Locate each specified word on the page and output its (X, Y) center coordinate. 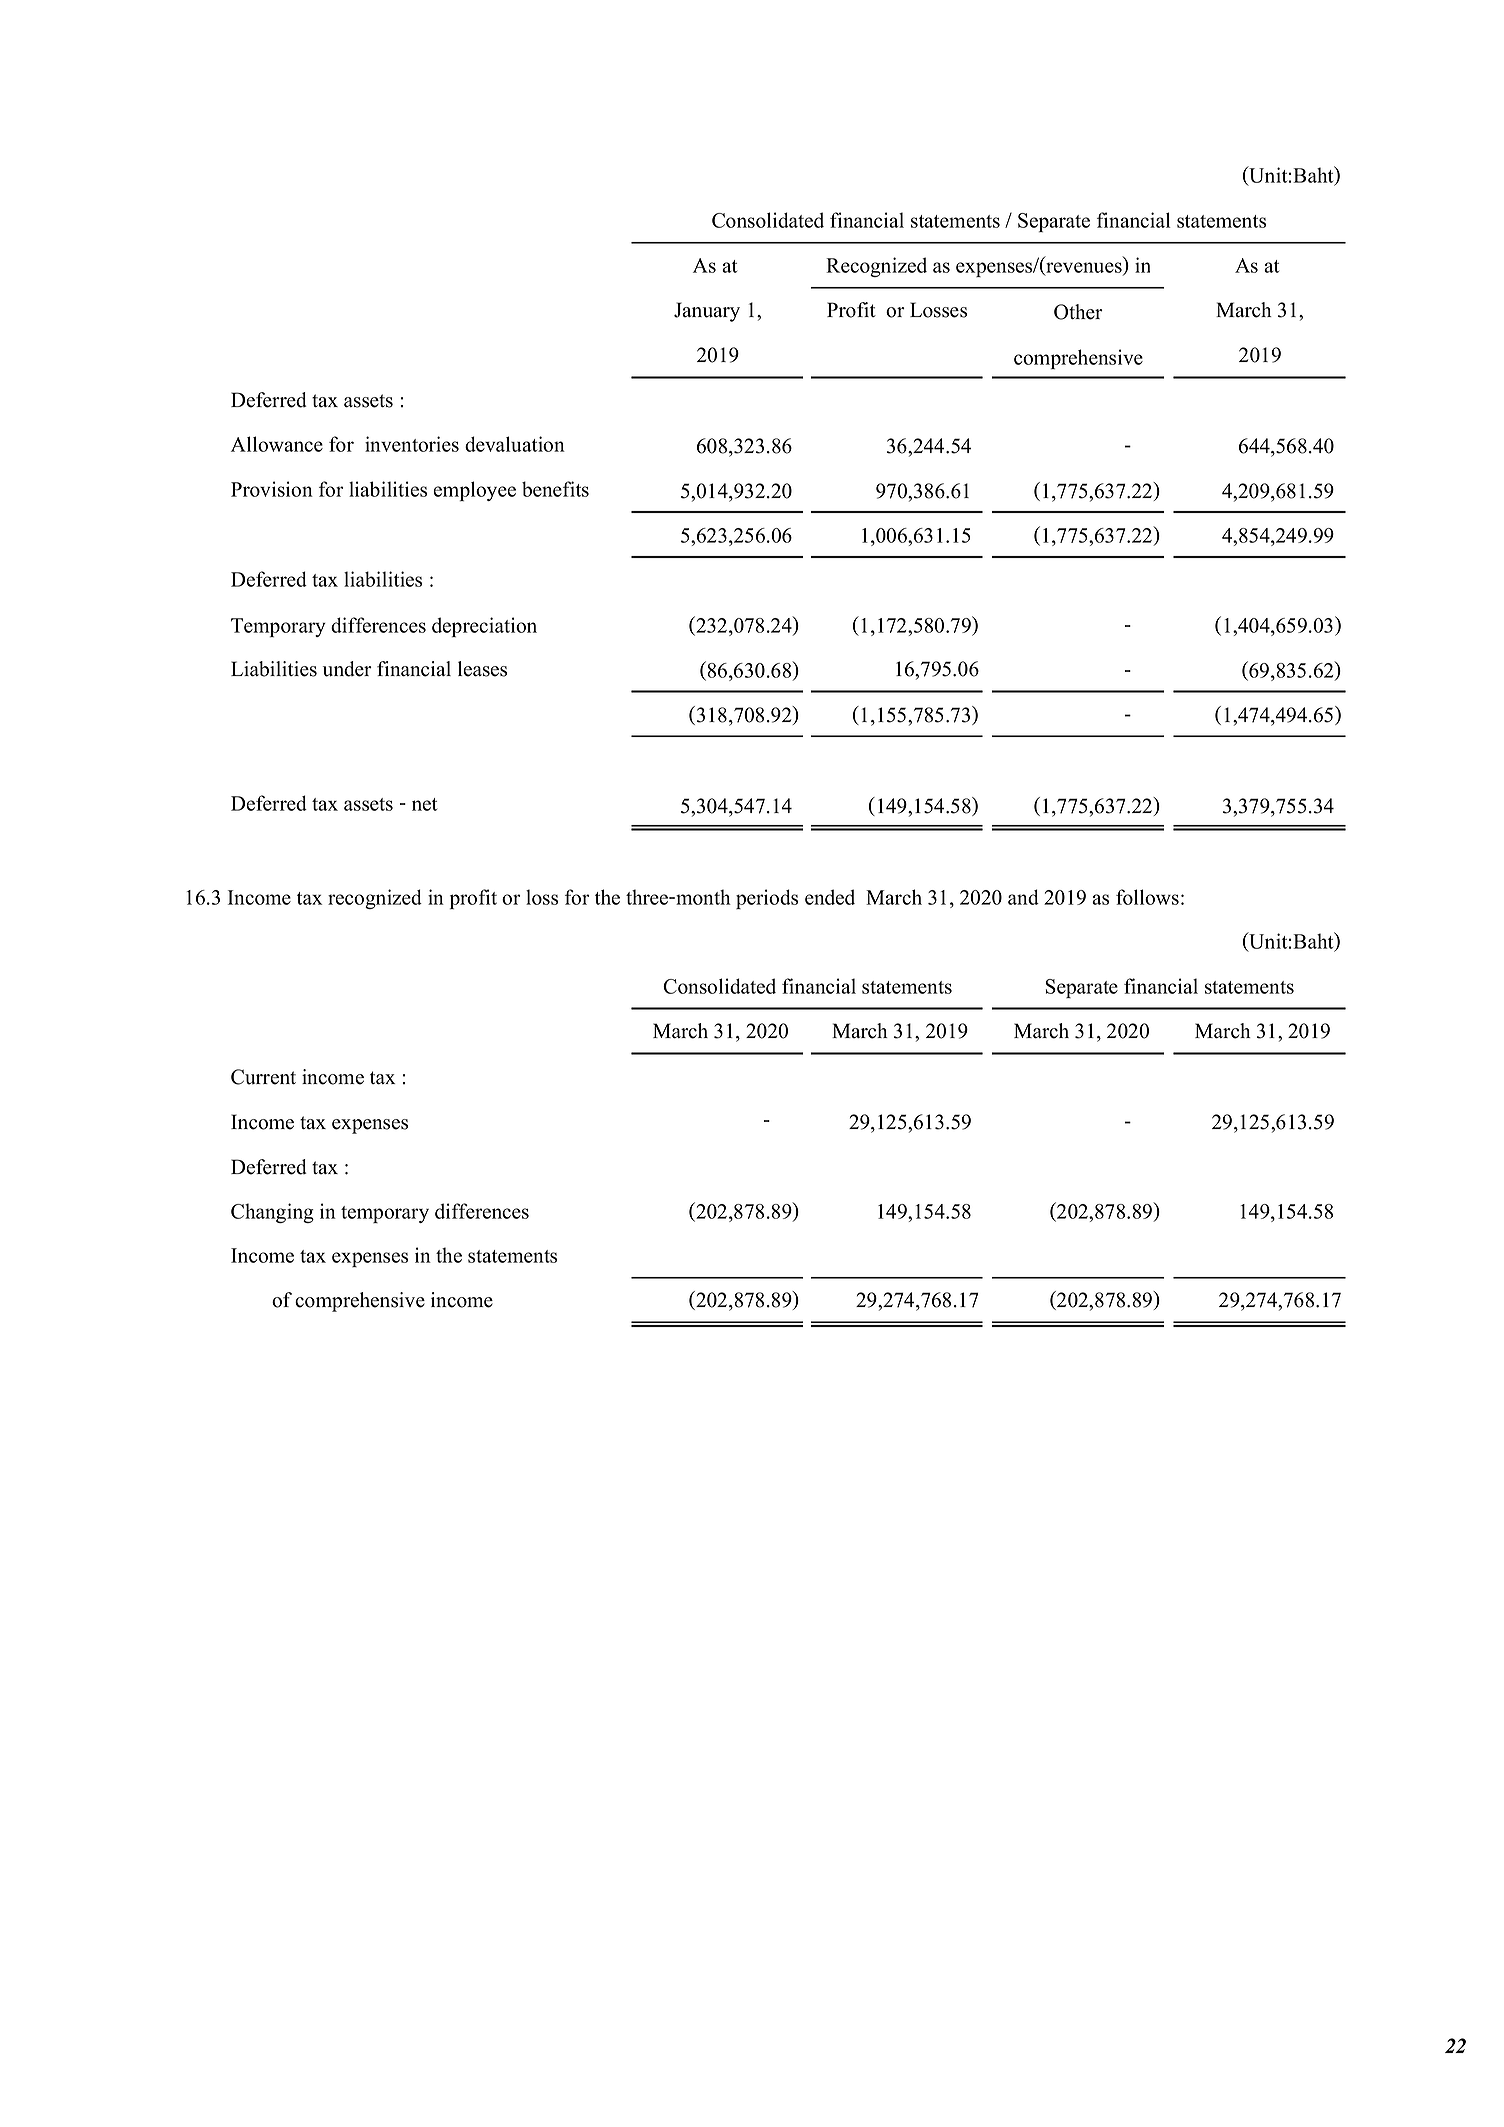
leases (482, 669)
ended (830, 897)
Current (263, 1077)
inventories (412, 444)
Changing (272, 1213)
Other (1078, 312)
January (707, 312)
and (1023, 897)
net (424, 804)
